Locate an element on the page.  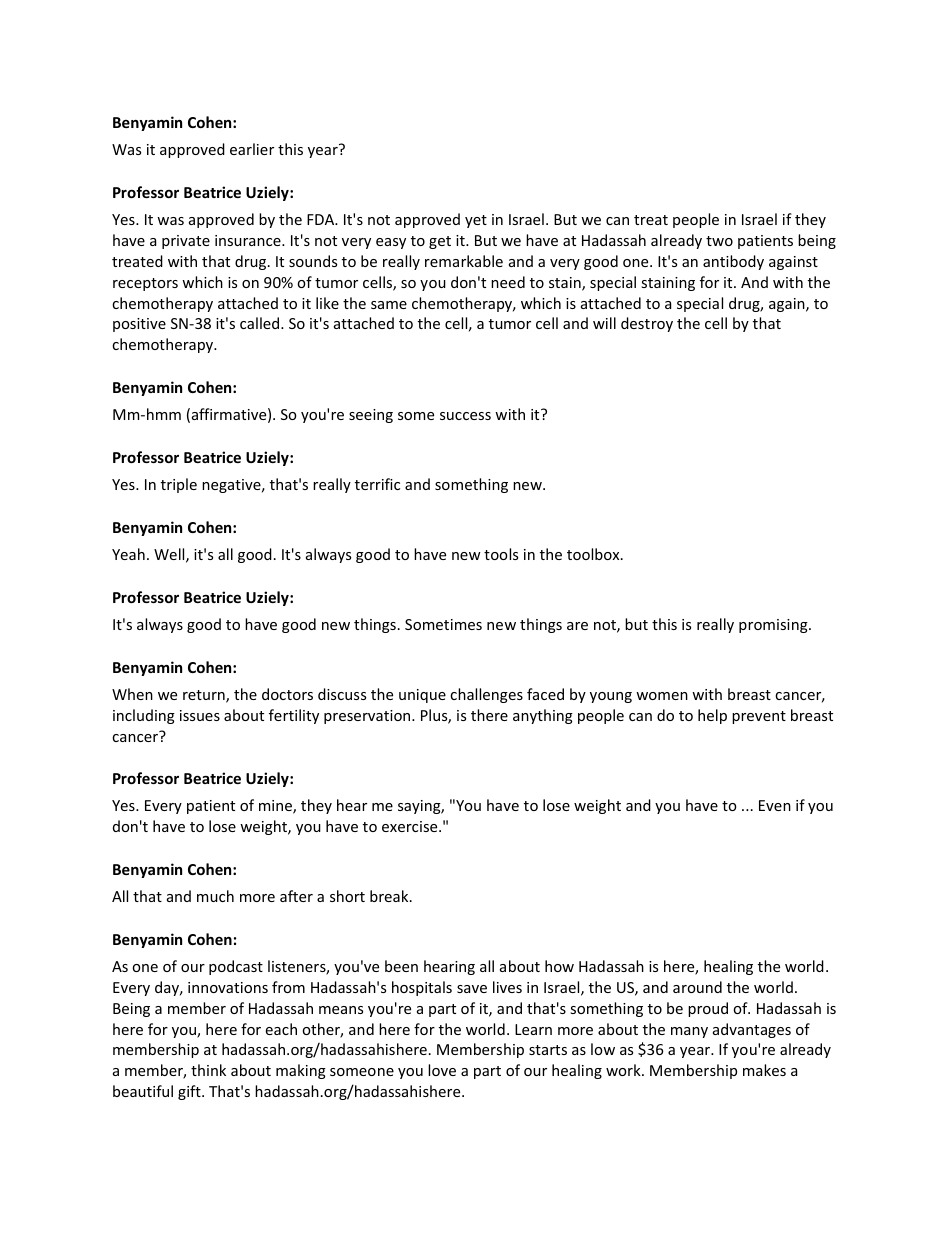
tools is located at coordinates (501, 554).
